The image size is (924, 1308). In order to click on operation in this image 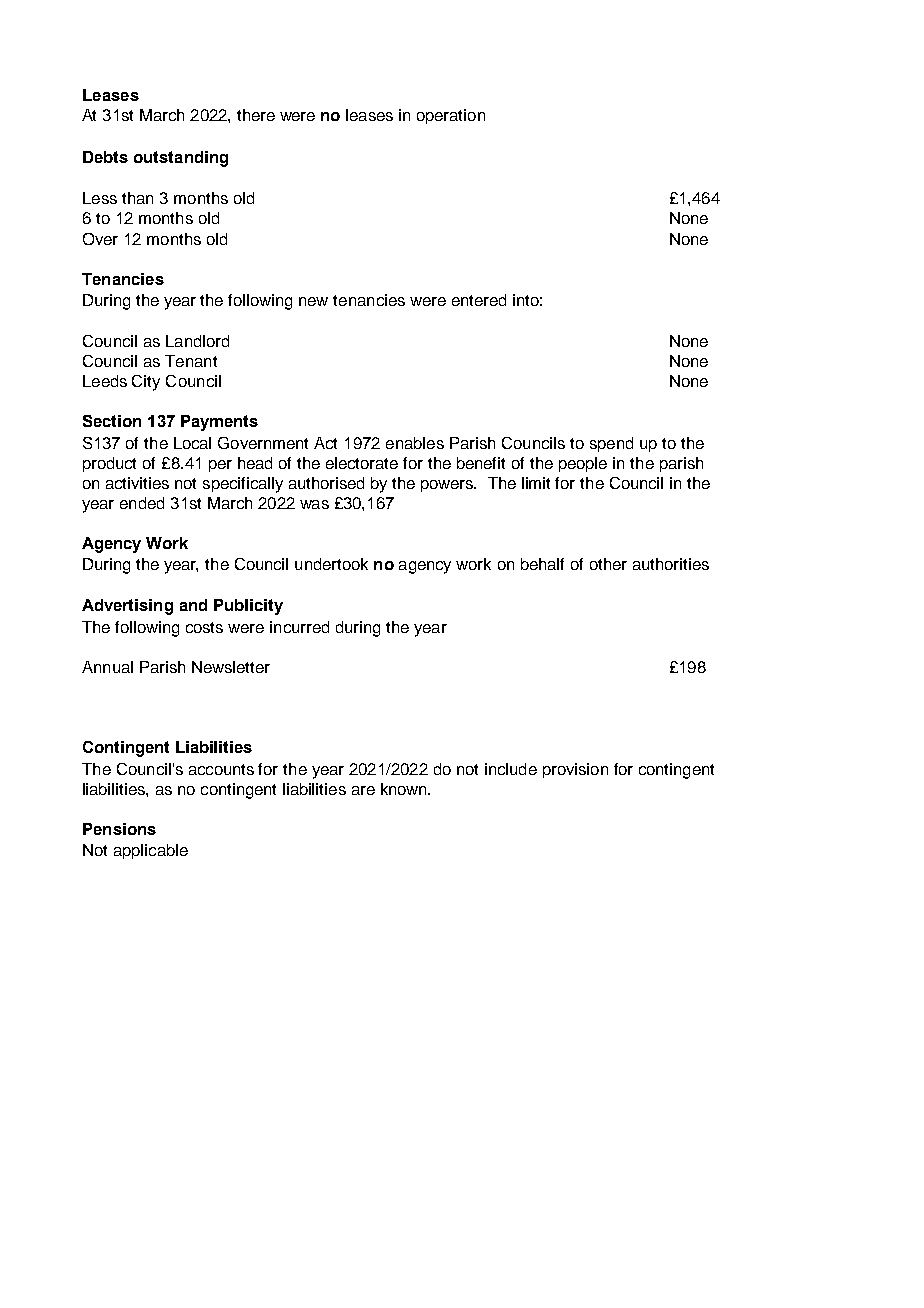, I will do `click(451, 116)`.
